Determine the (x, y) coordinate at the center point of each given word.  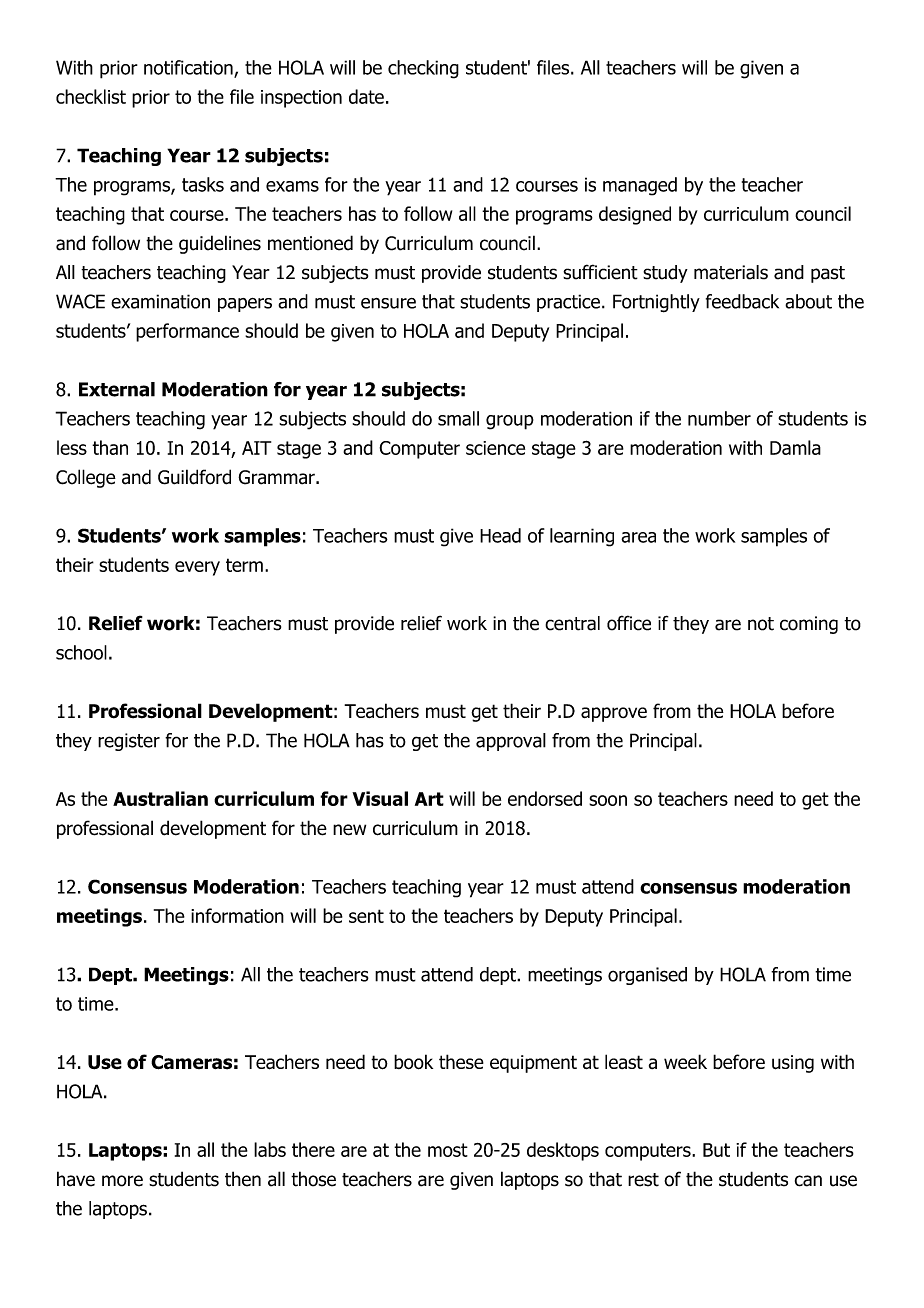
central (572, 623)
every (197, 568)
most (448, 1150)
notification (189, 68)
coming (809, 625)
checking (423, 69)
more (122, 1181)
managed (640, 186)
